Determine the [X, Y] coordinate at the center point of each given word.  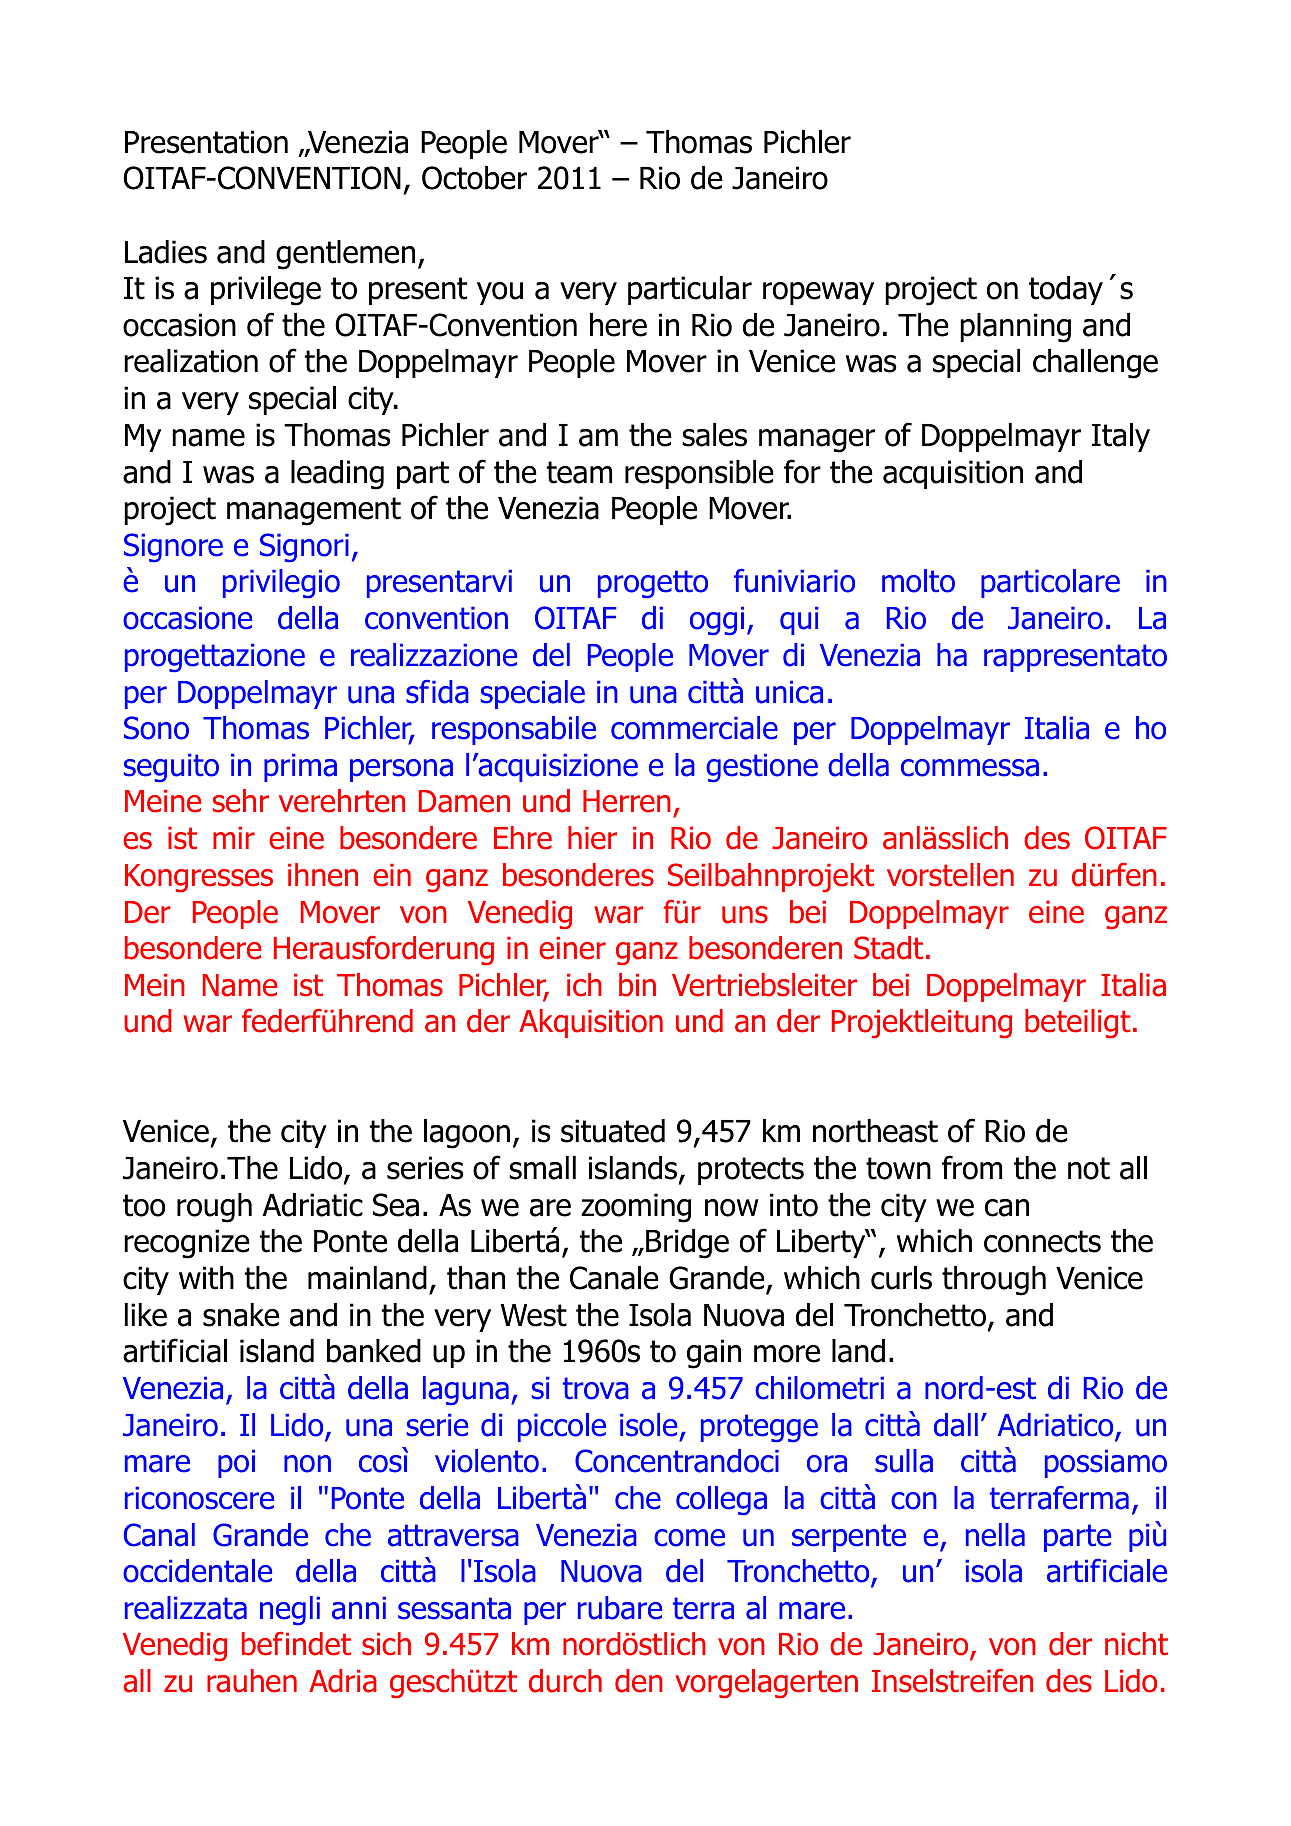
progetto [653, 584]
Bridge [687, 1244]
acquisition [953, 474]
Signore [173, 547]
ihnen [323, 875]
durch [565, 1681]
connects [1042, 1241]
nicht [1136, 1644]
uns [745, 915]
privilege [266, 291]
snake [241, 1315]
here [618, 325]
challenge [1095, 364]
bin [637, 985]
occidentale [197, 1571]
